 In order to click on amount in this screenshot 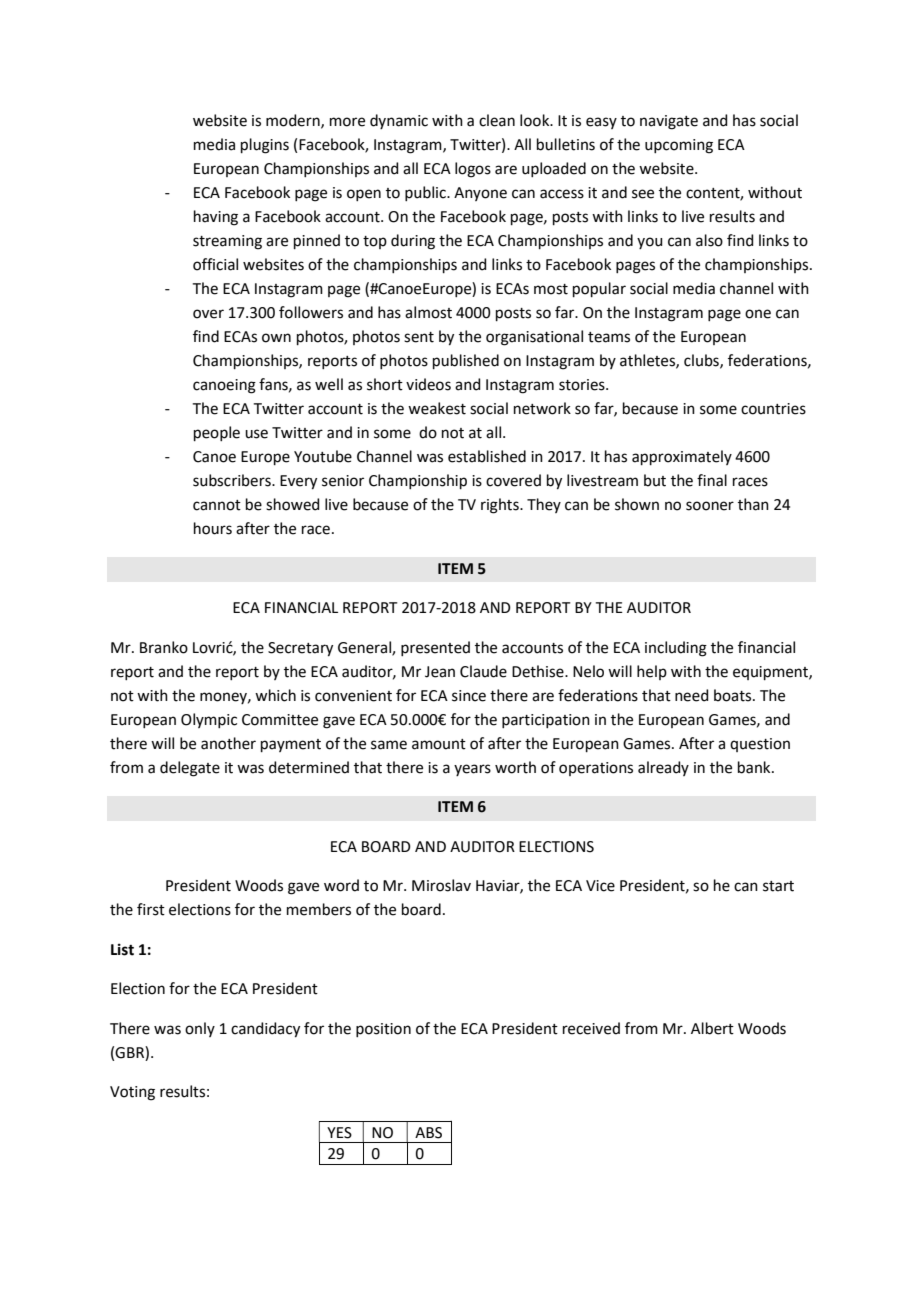, I will do `click(439, 744)`.
